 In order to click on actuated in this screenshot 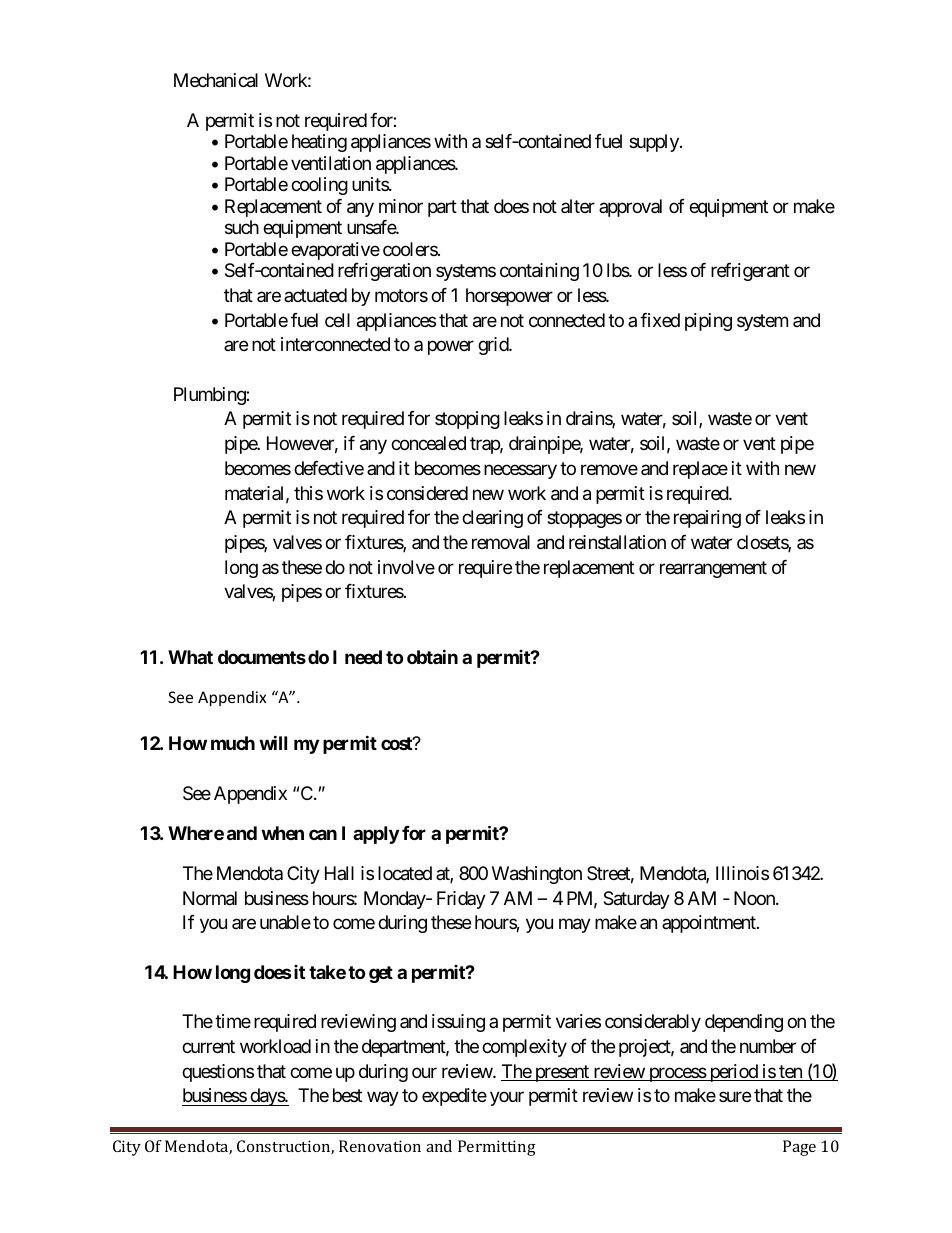, I will do `click(315, 295)`.
